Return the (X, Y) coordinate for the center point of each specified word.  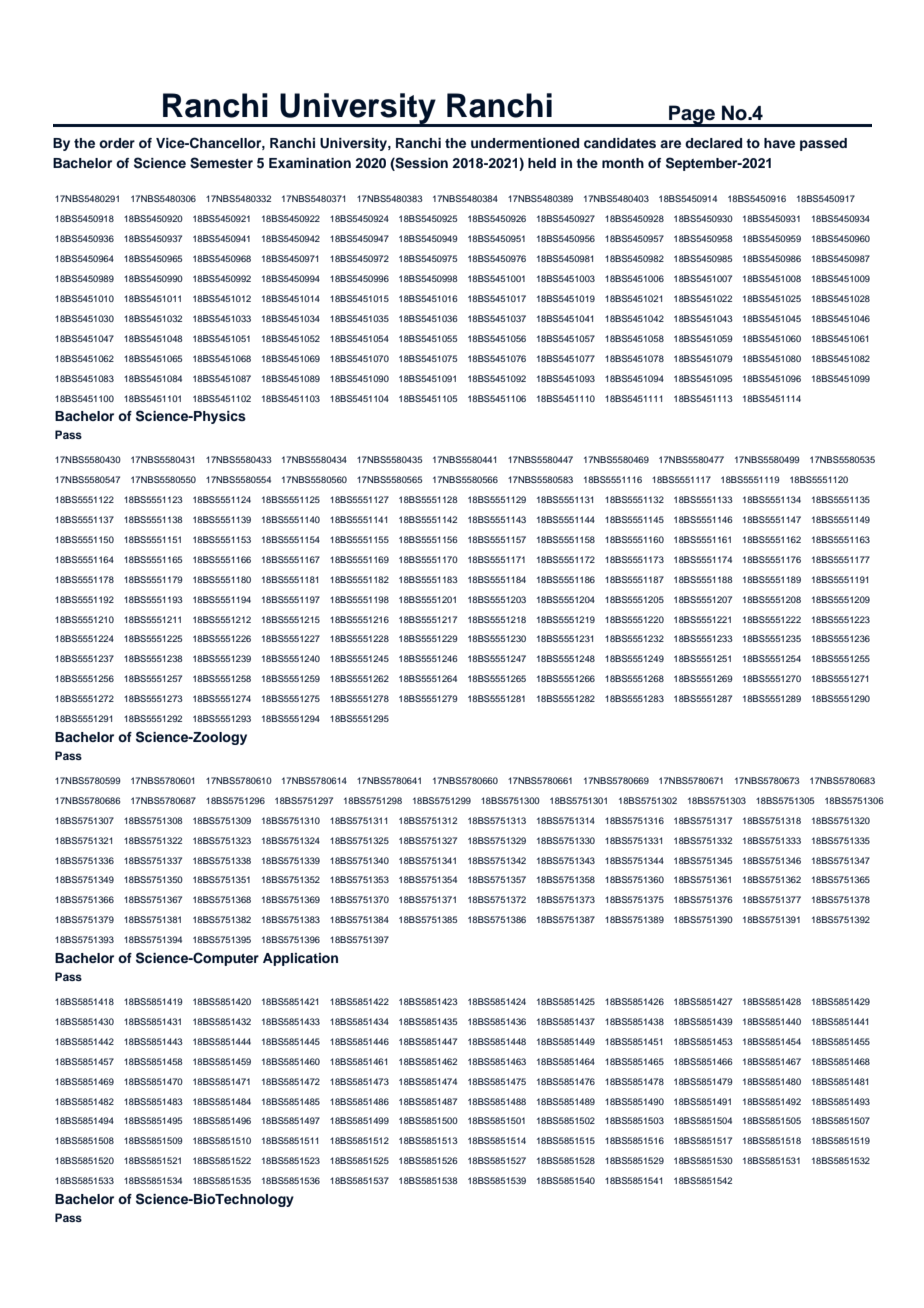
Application (300, 959)
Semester (221, 163)
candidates (620, 143)
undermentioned (525, 143)
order (117, 143)
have (779, 143)
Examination (310, 163)
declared (713, 143)
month (623, 163)
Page (692, 116)
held (542, 163)
